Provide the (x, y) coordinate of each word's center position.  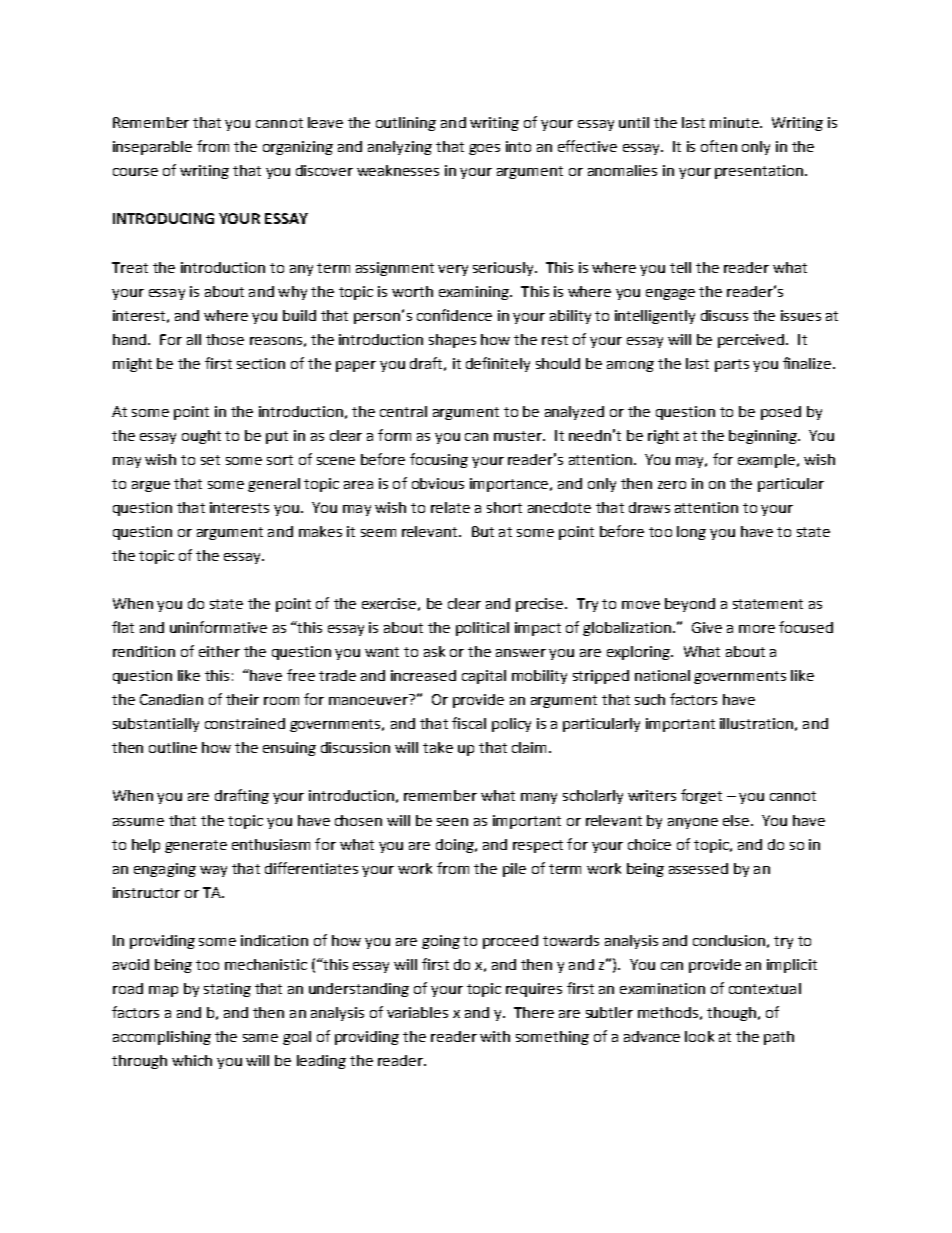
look (699, 1036)
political (482, 629)
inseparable (152, 148)
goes (484, 149)
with (495, 1036)
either (219, 651)
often (719, 146)
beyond (690, 605)
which (192, 1060)
